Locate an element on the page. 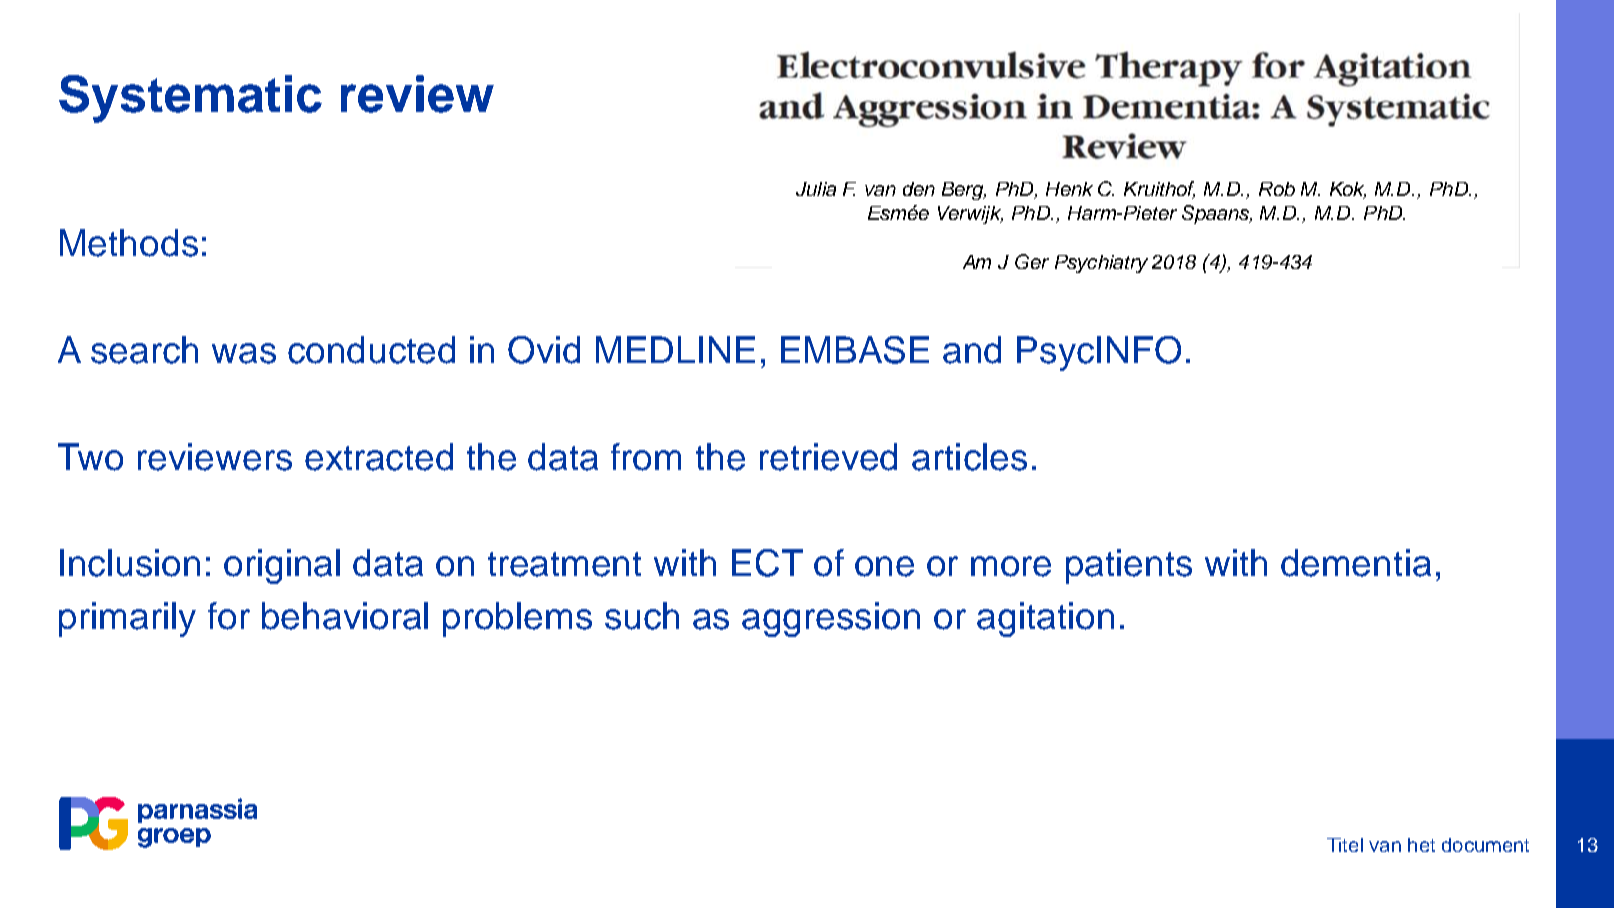 The image size is (1614, 908). ECT is located at coordinates (767, 563).
